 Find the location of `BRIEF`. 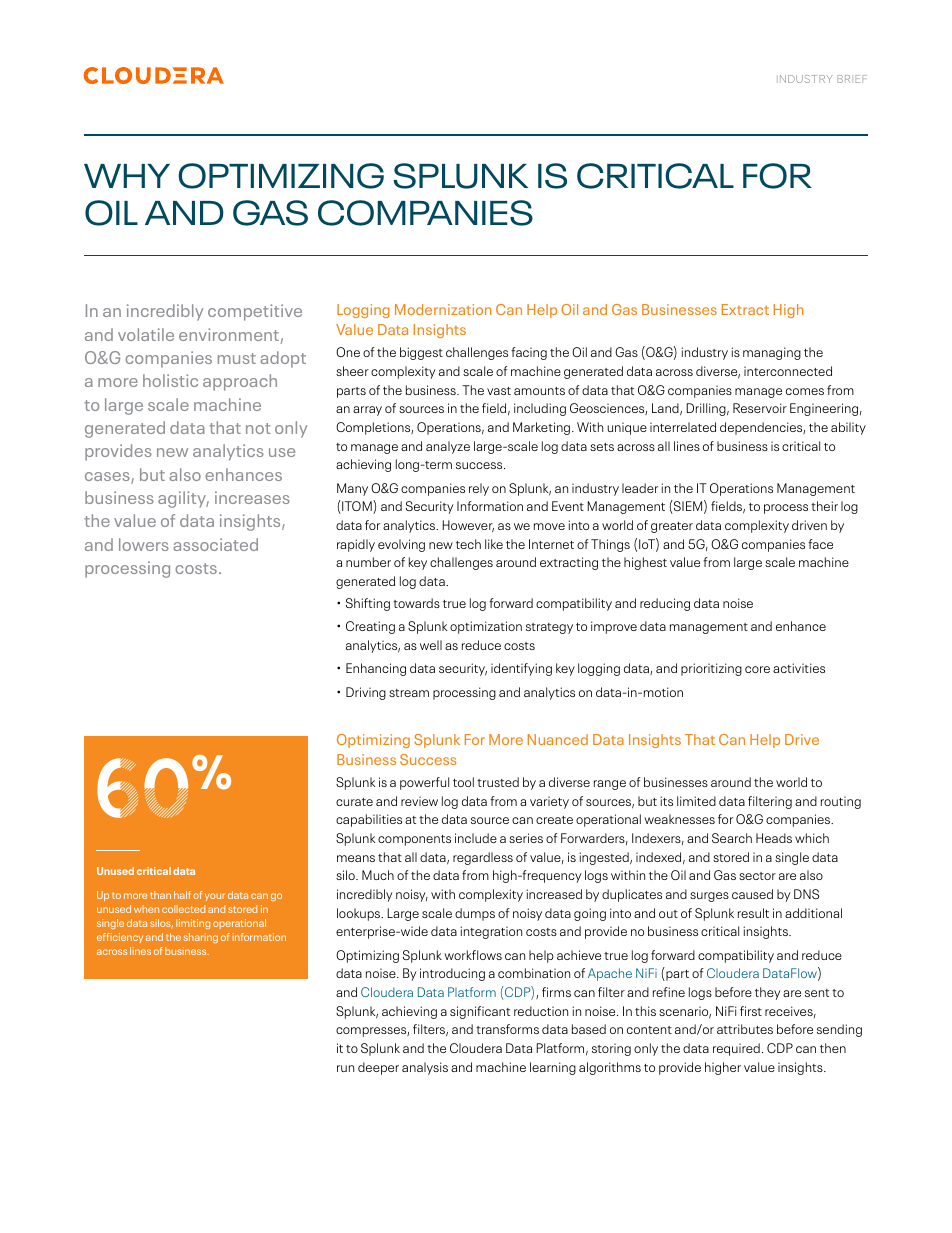

BRIEF is located at coordinates (852, 79).
